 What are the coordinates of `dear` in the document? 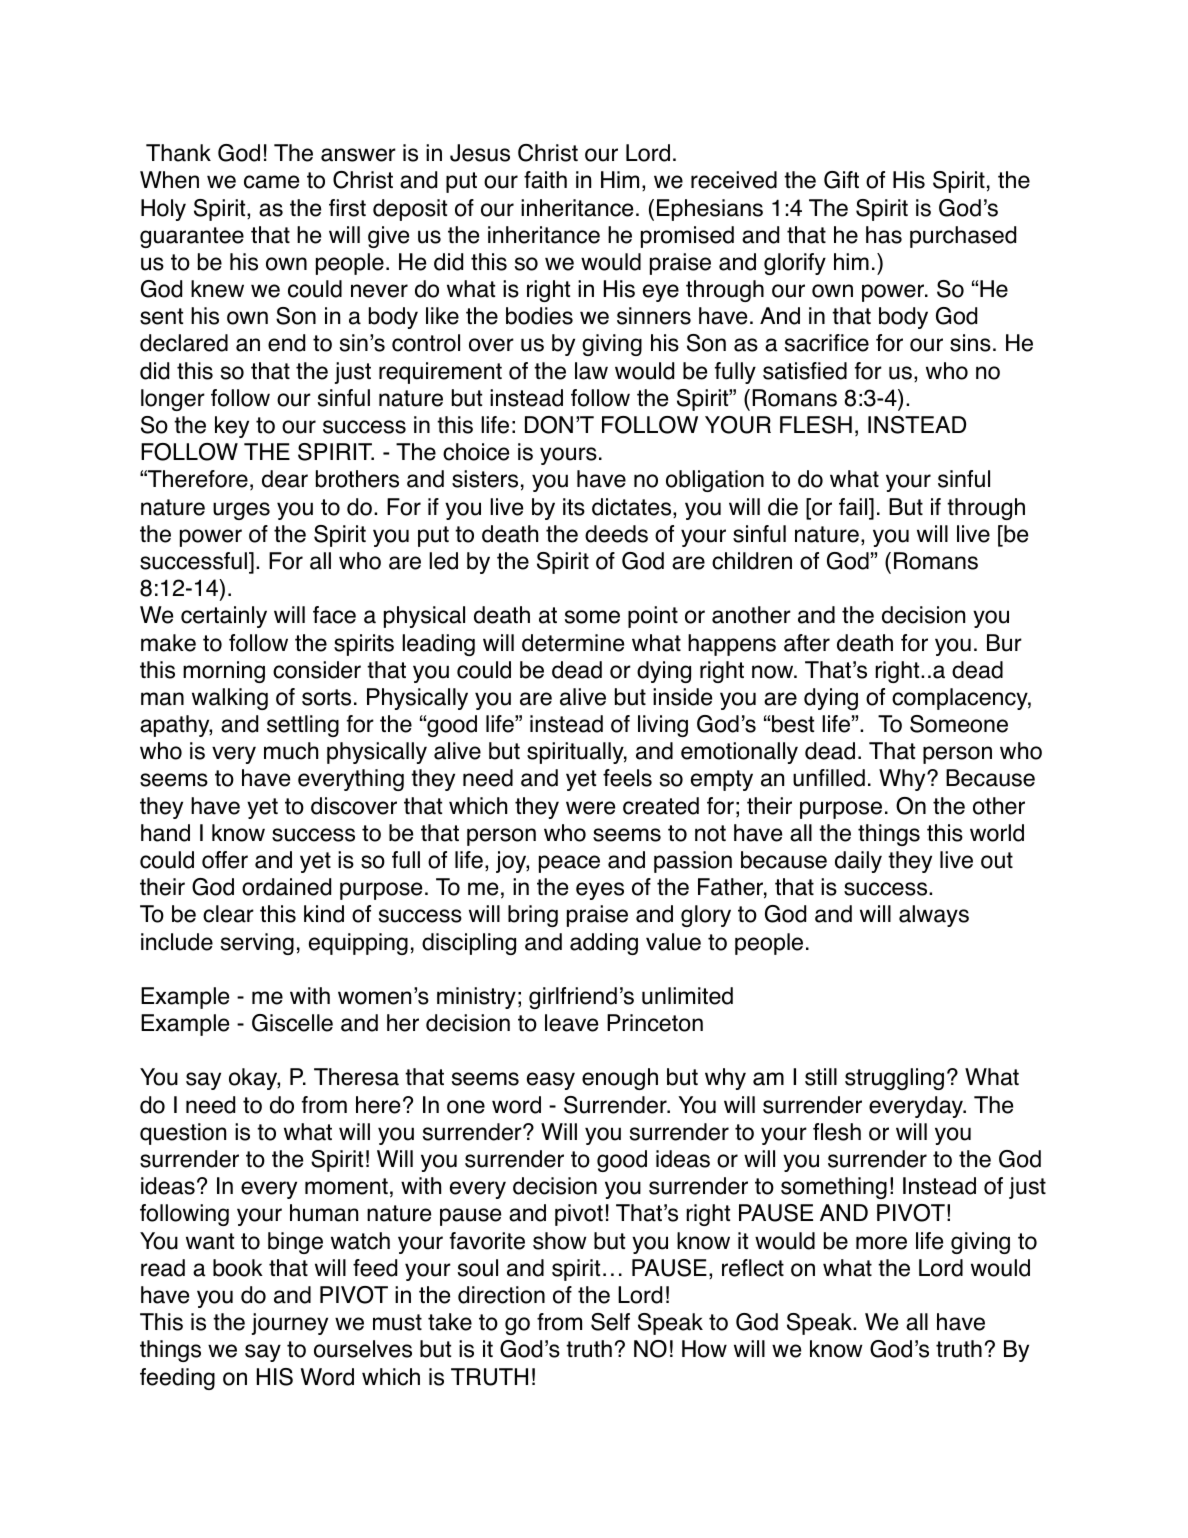 It's located at (285, 479).
